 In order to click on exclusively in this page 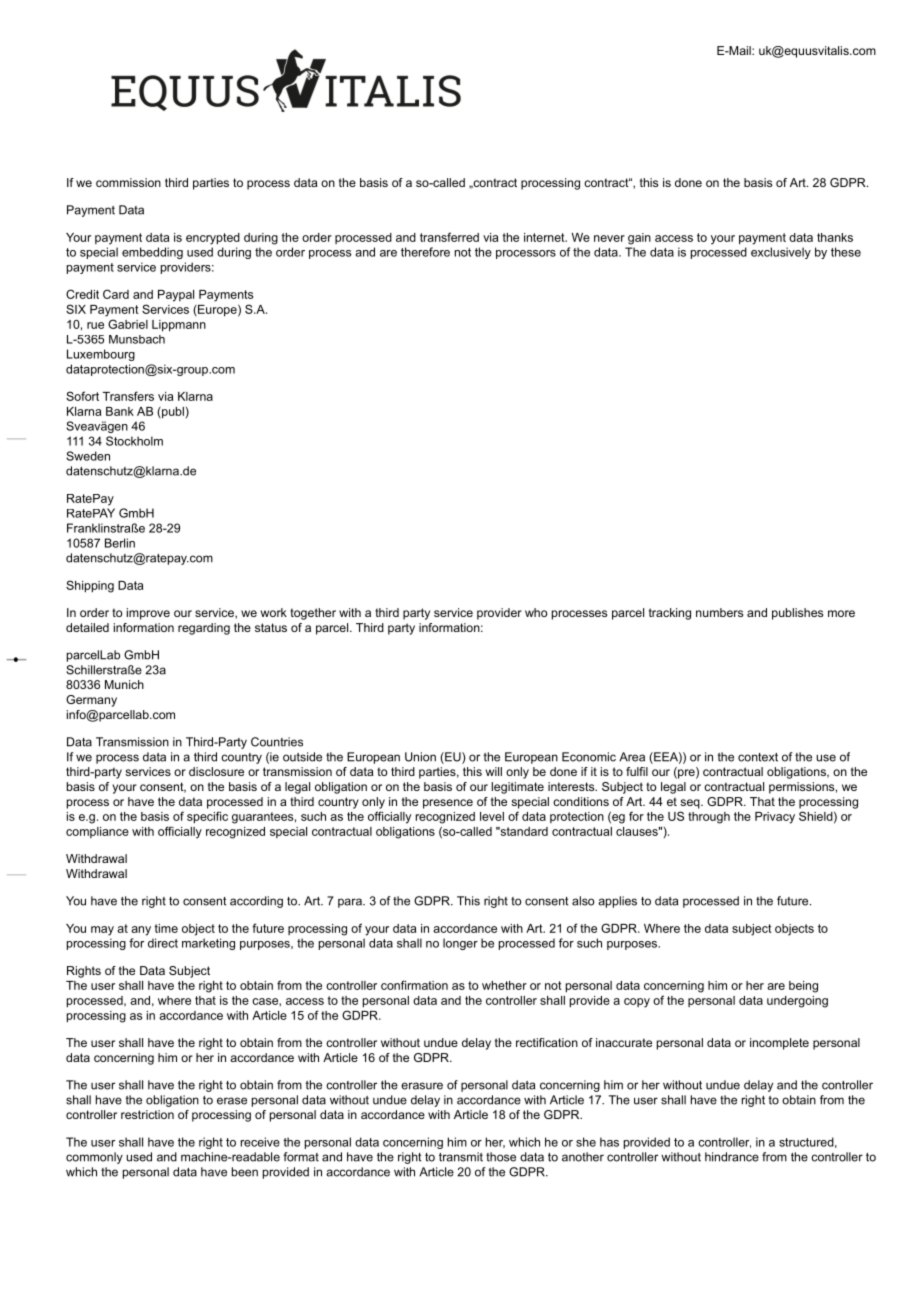, I will do `click(781, 253)`.
